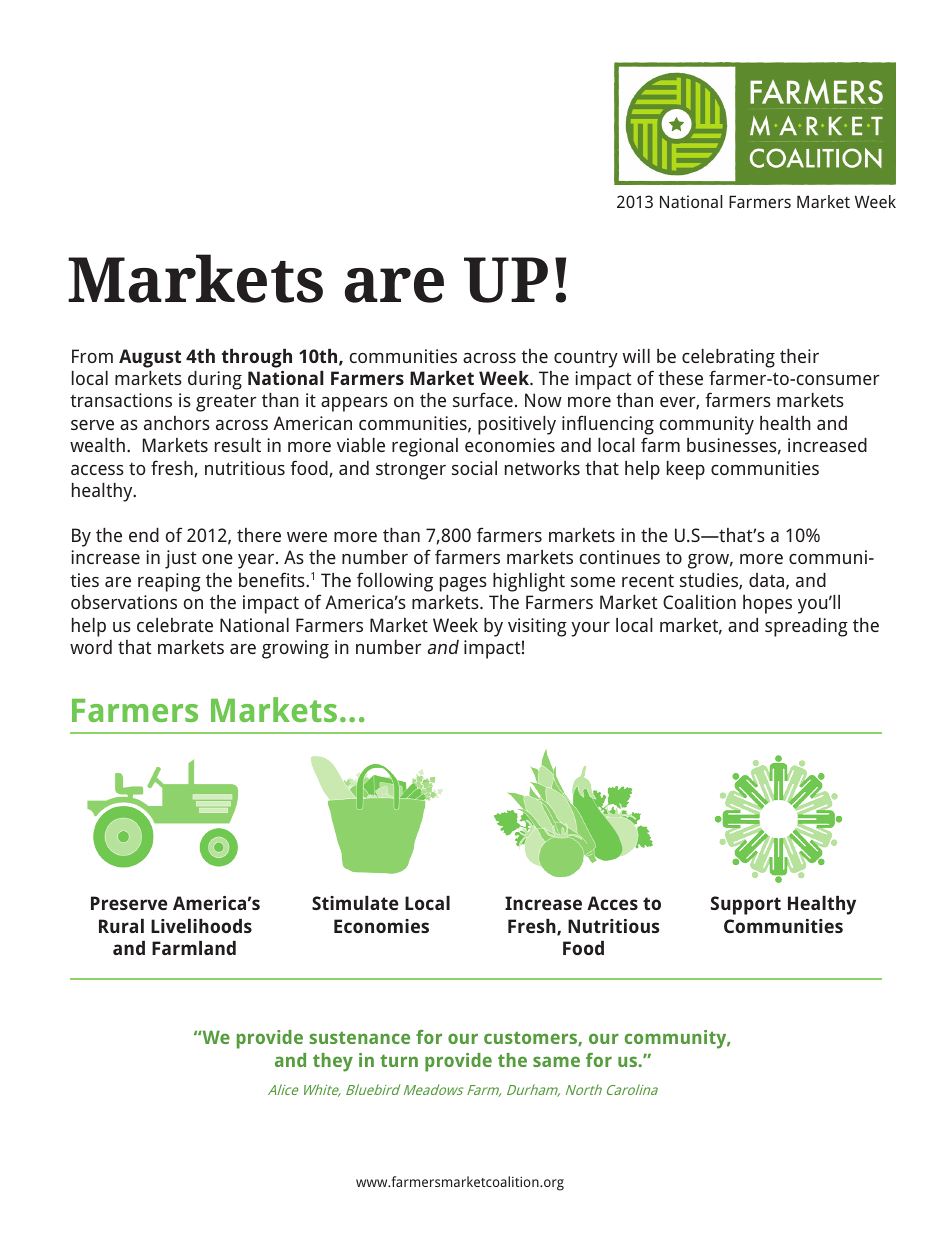 This screenshot has height=1233, width=952. I want to click on visiting, so click(537, 627).
